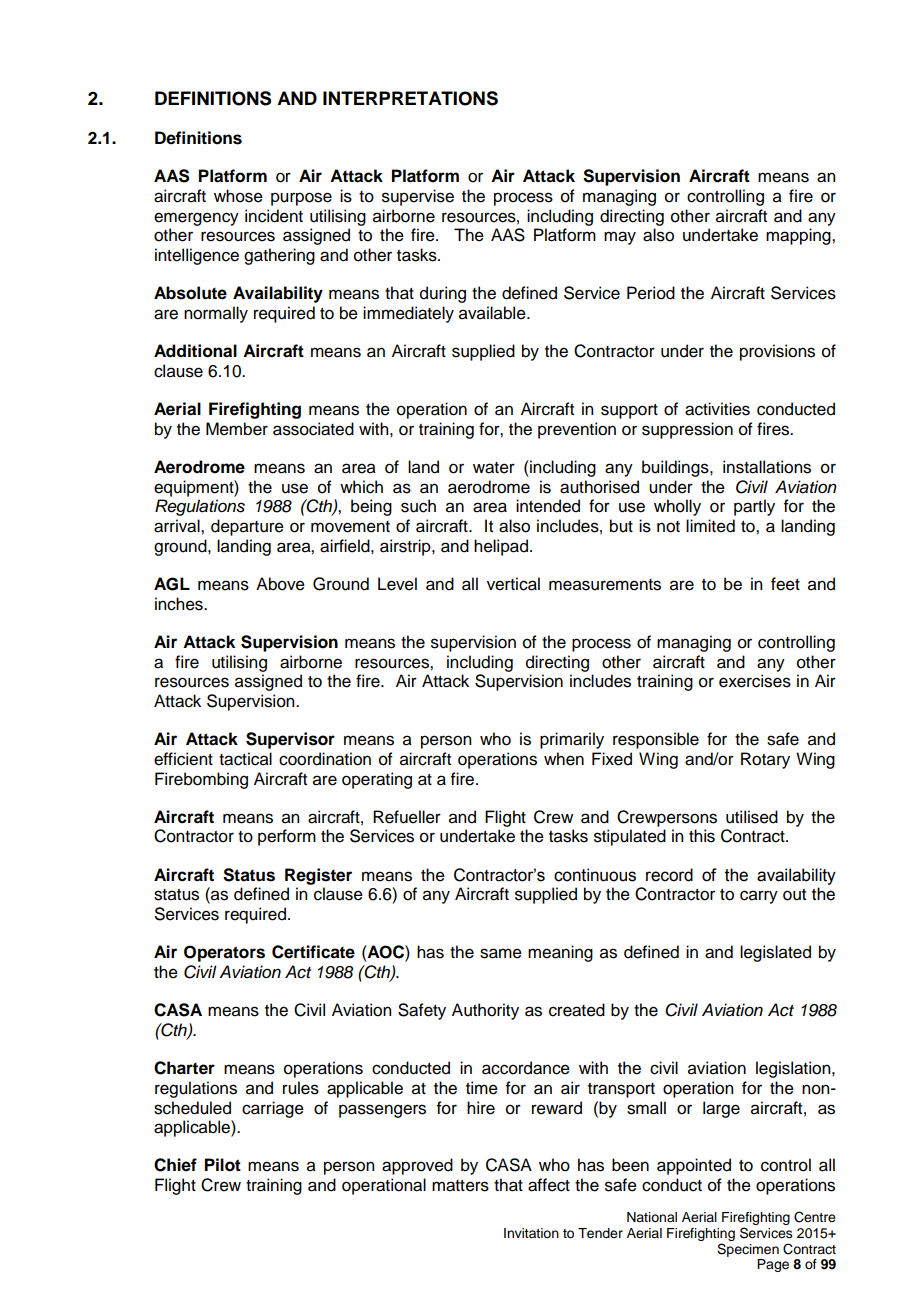 This screenshot has height=1308, width=924. I want to click on same, so click(501, 953).
